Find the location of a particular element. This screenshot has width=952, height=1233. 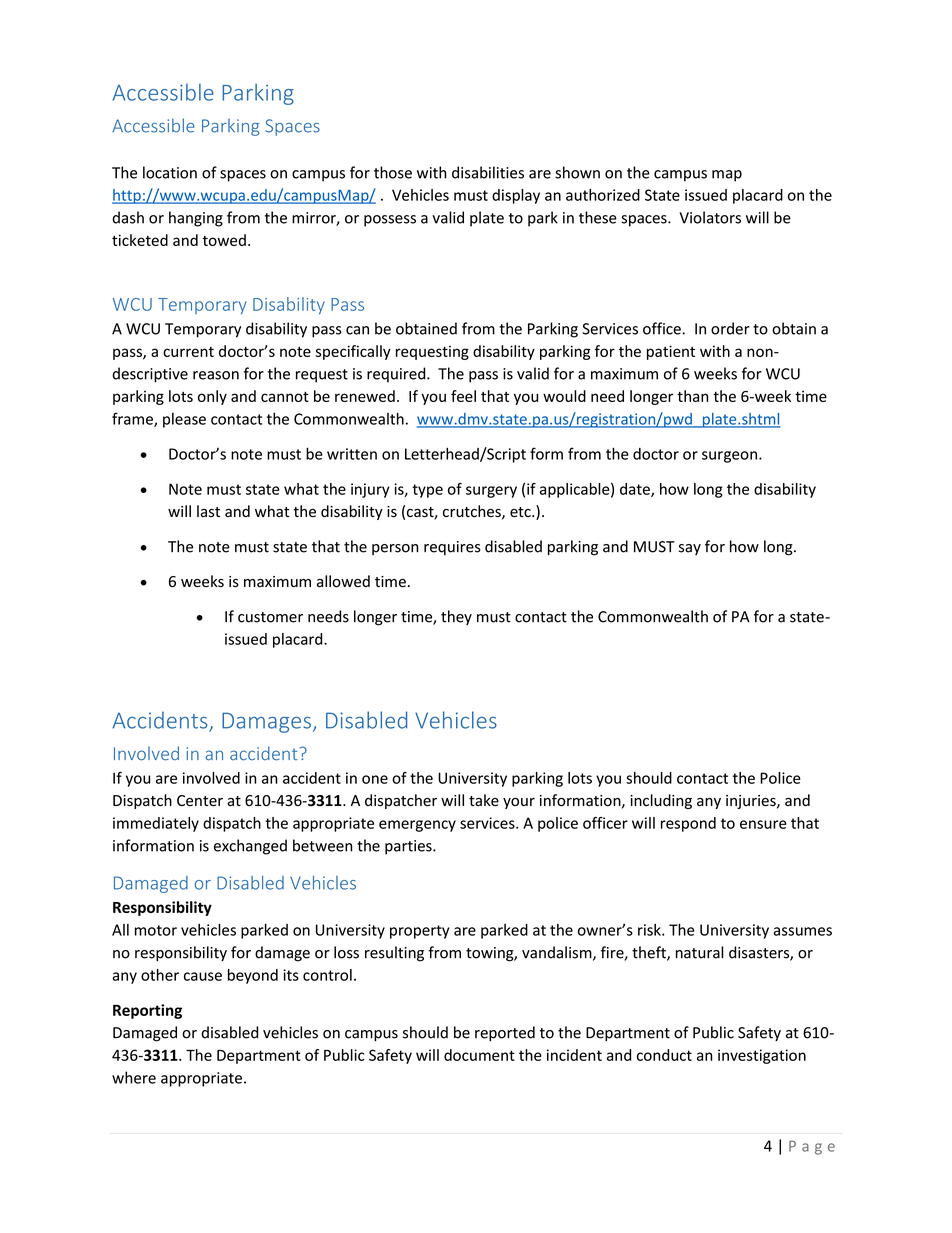

customer is located at coordinates (270, 617).
